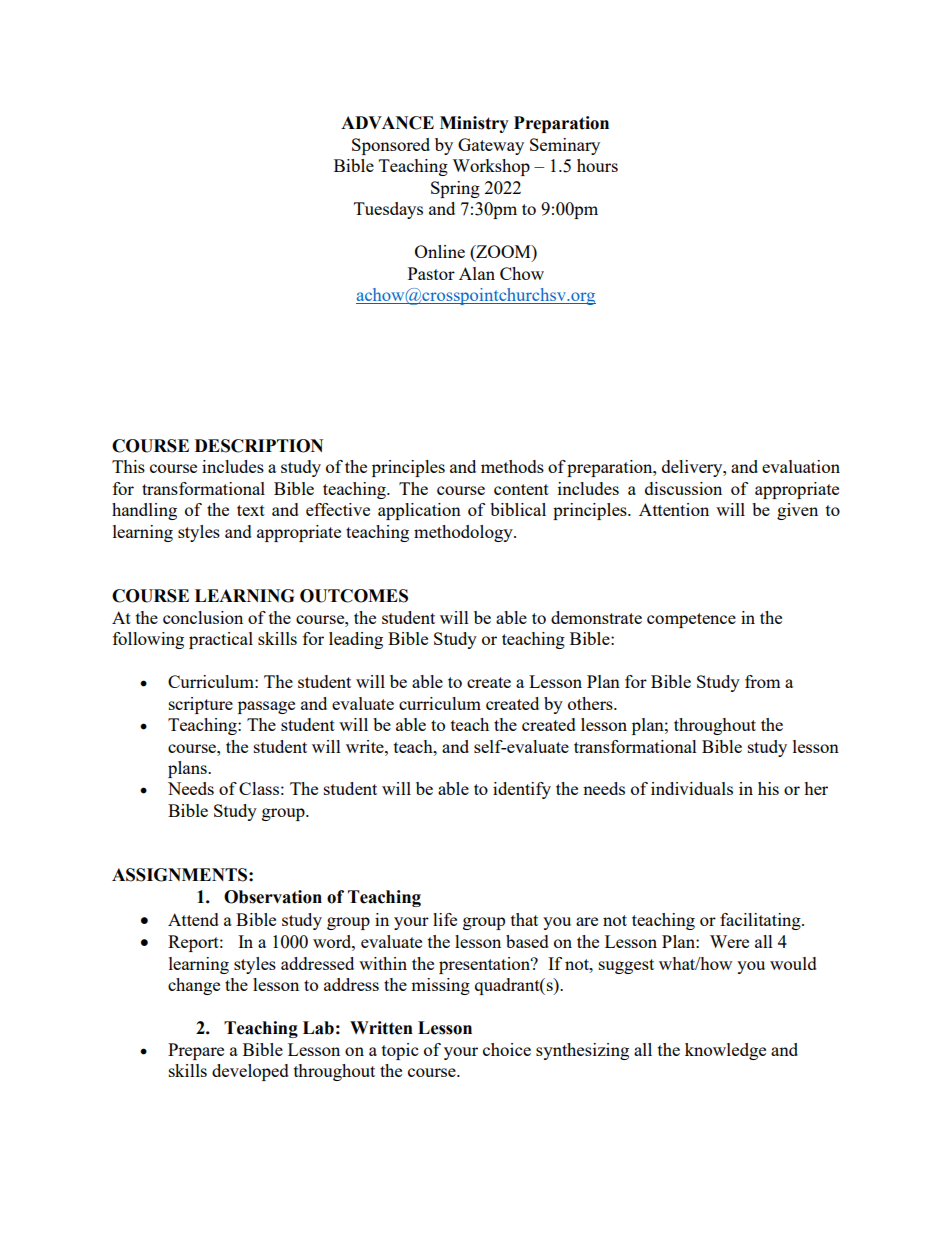 The width and height of the document is (952, 1233). I want to click on choice, so click(507, 1049).
